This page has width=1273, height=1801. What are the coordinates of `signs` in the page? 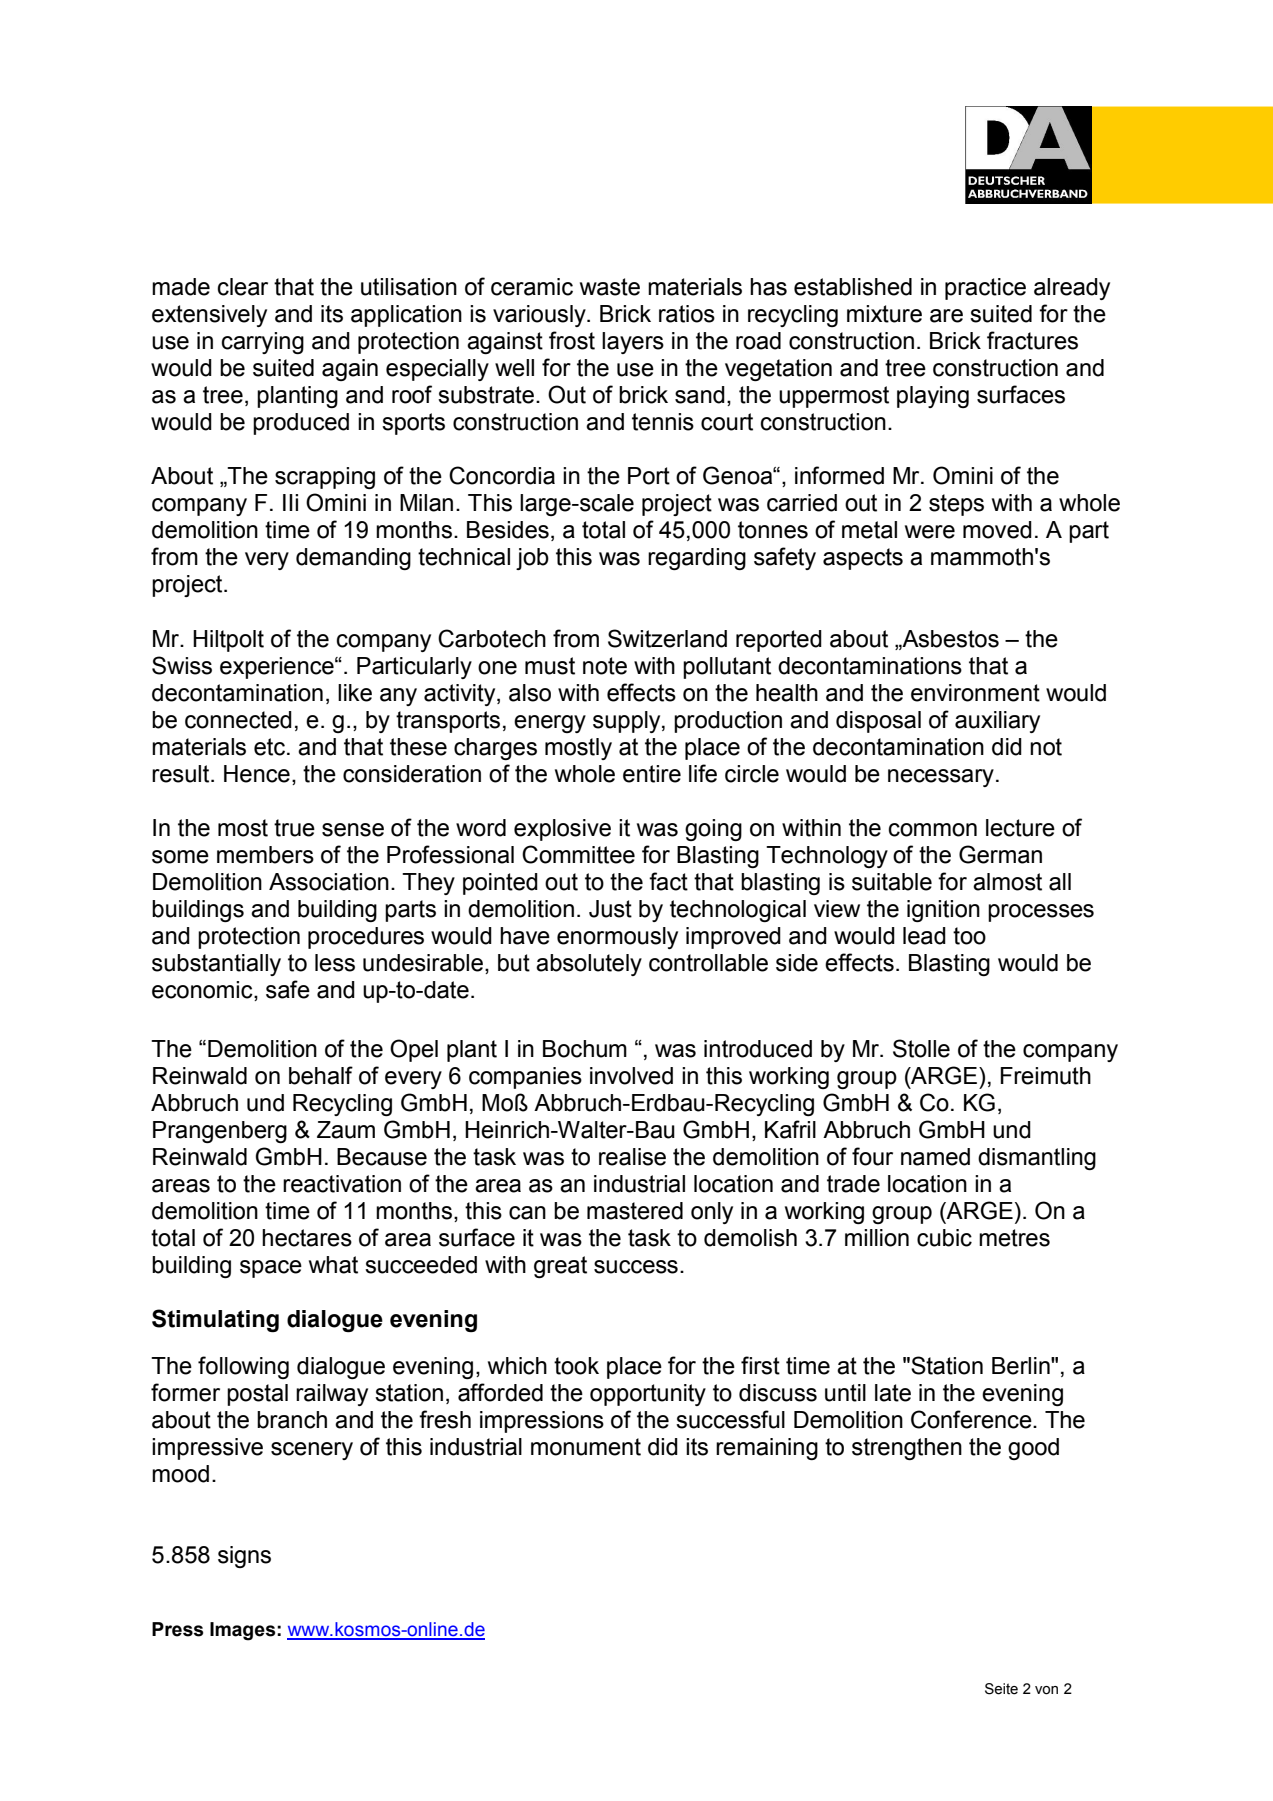 It's located at (244, 1557).
